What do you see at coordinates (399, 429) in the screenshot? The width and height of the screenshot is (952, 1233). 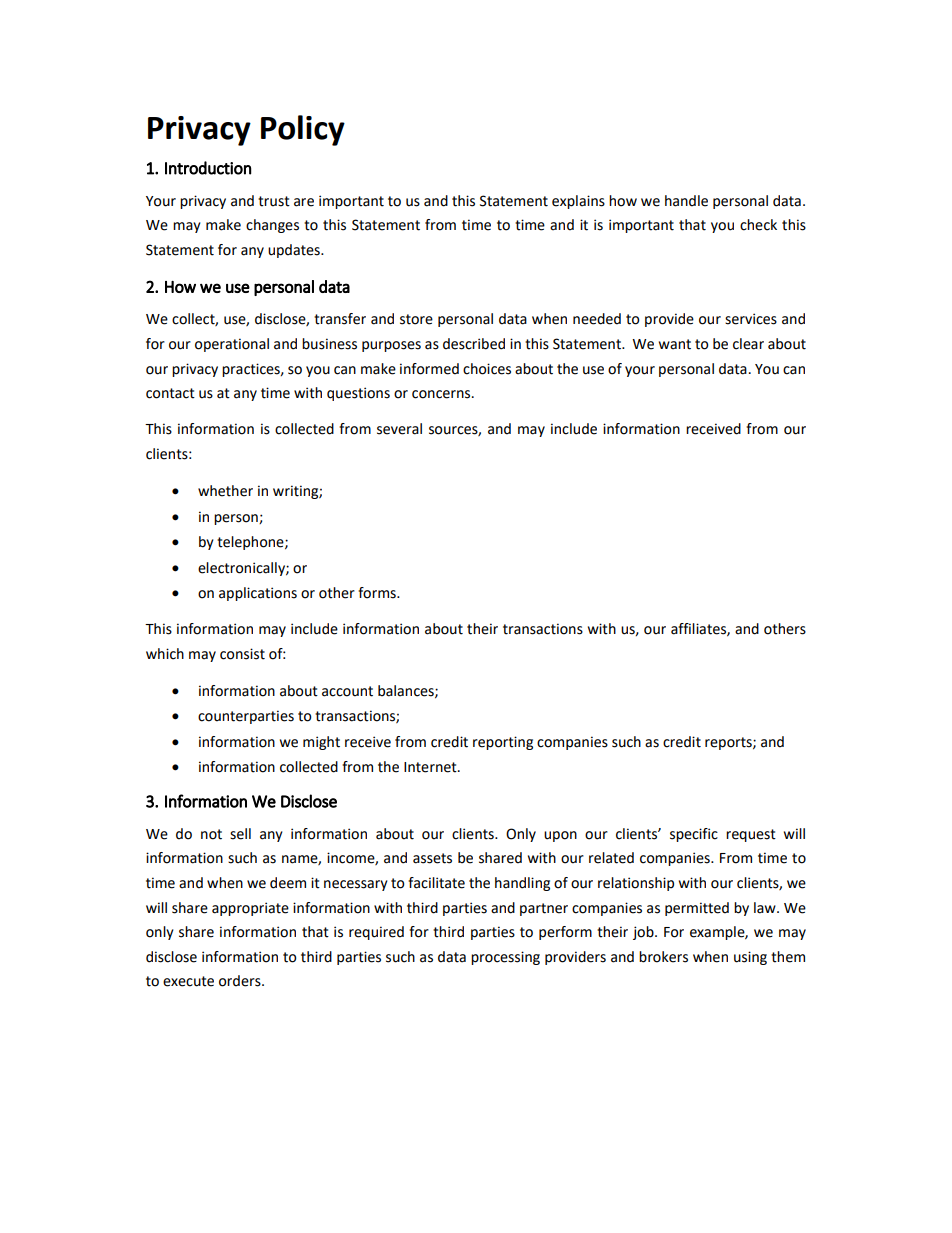 I see `several` at bounding box center [399, 429].
